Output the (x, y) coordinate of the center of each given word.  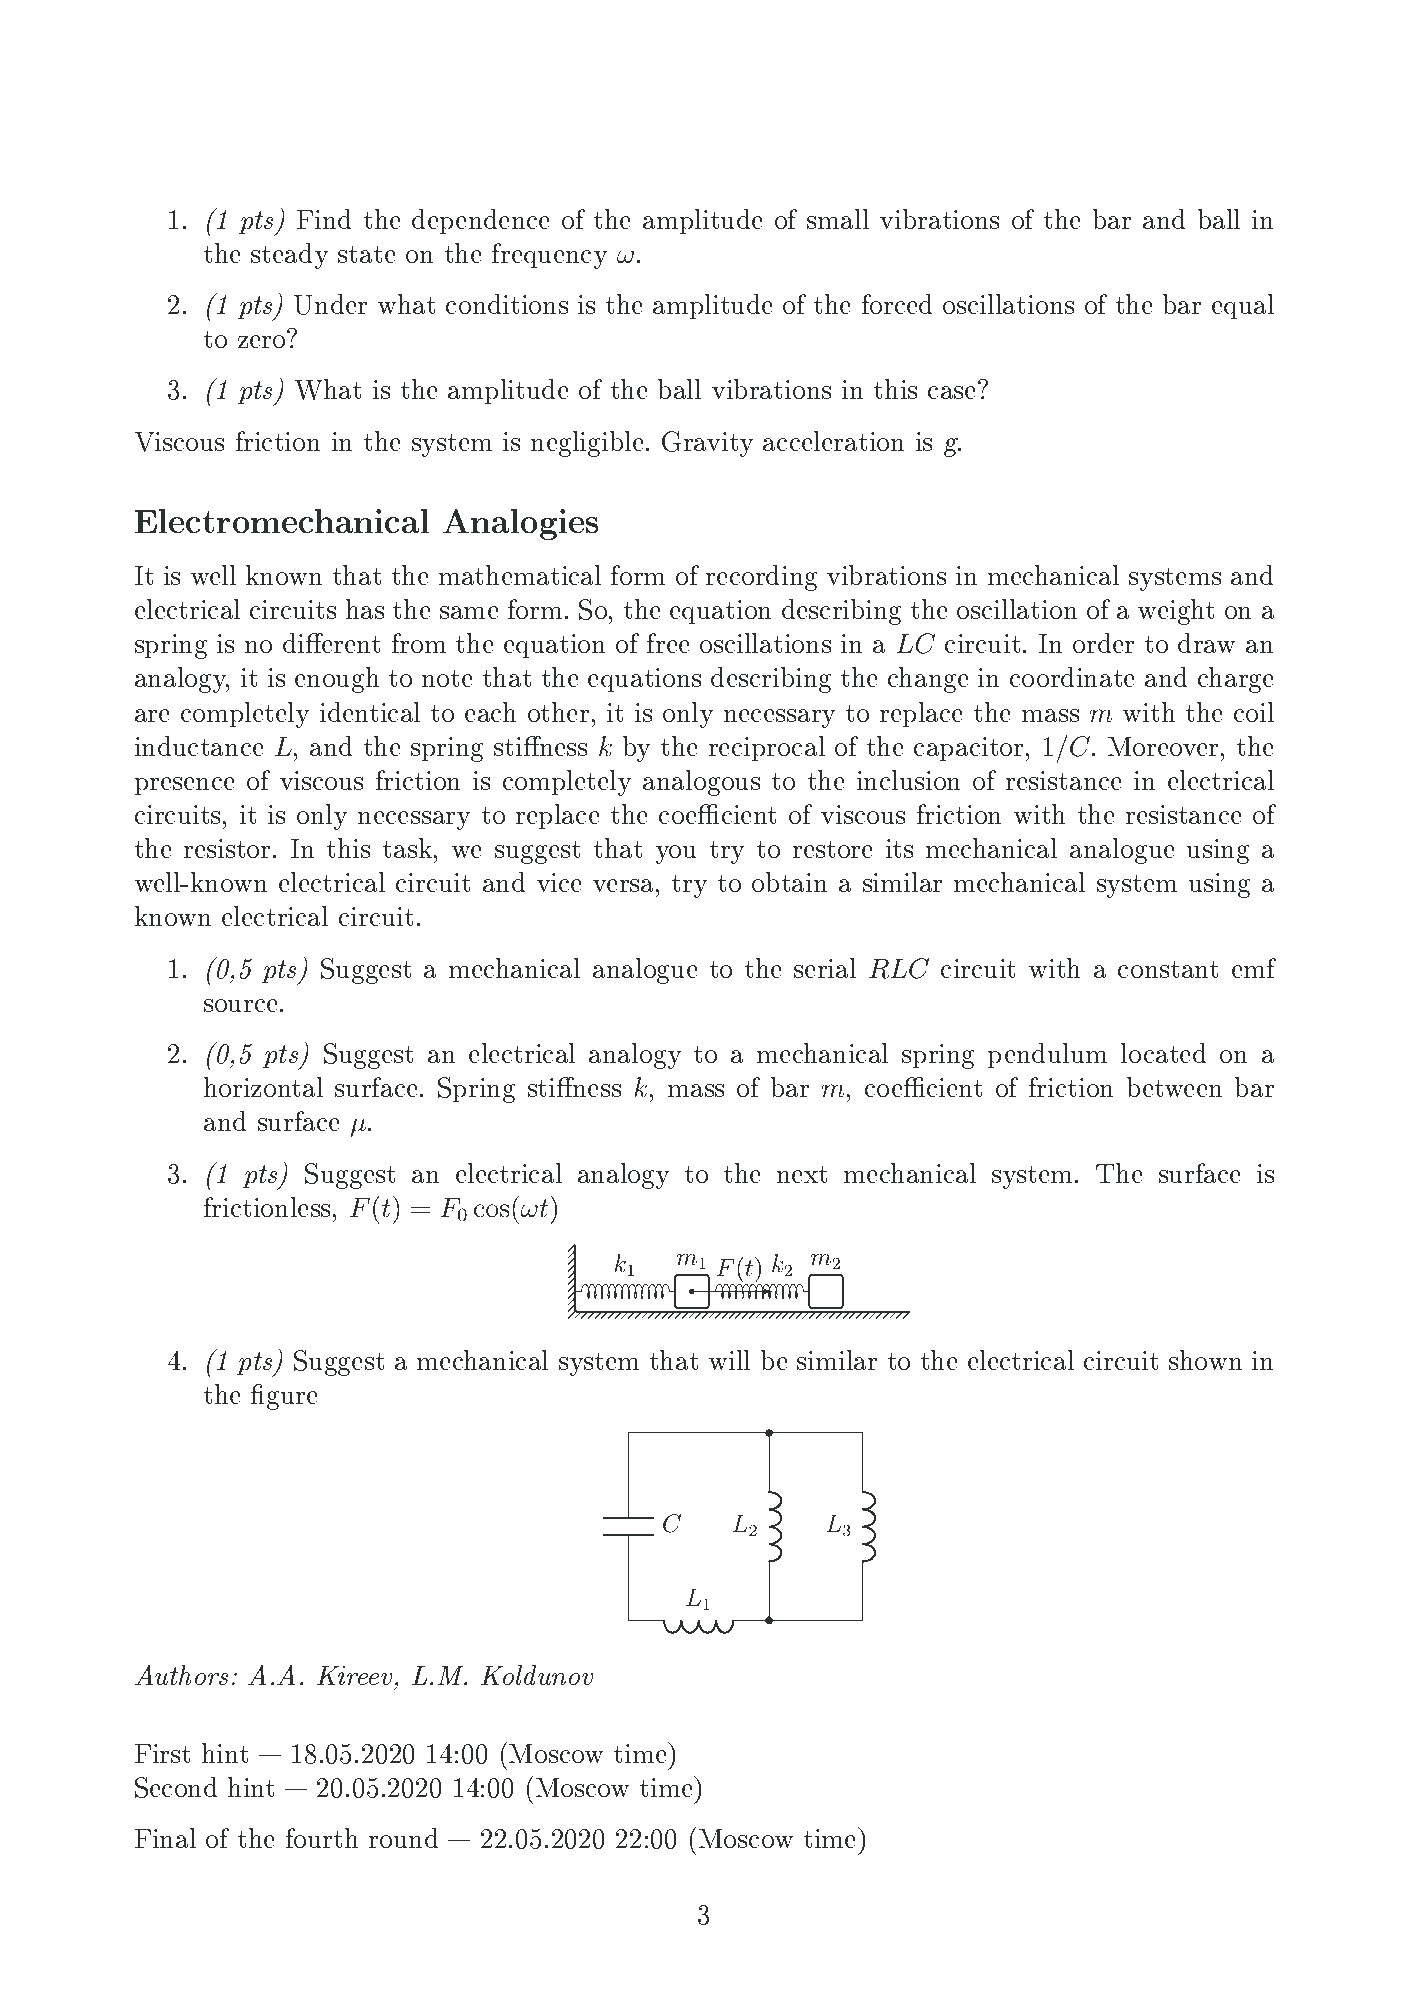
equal (1243, 306)
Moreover (1165, 746)
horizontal (263, 1087)
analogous (701, 783)
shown (1205, 1360)
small (838, 219)
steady (289, 256)
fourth (322, 1838)
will (729, 1360)
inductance (199, 746)
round (403, 1838)
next (802, 1174)
